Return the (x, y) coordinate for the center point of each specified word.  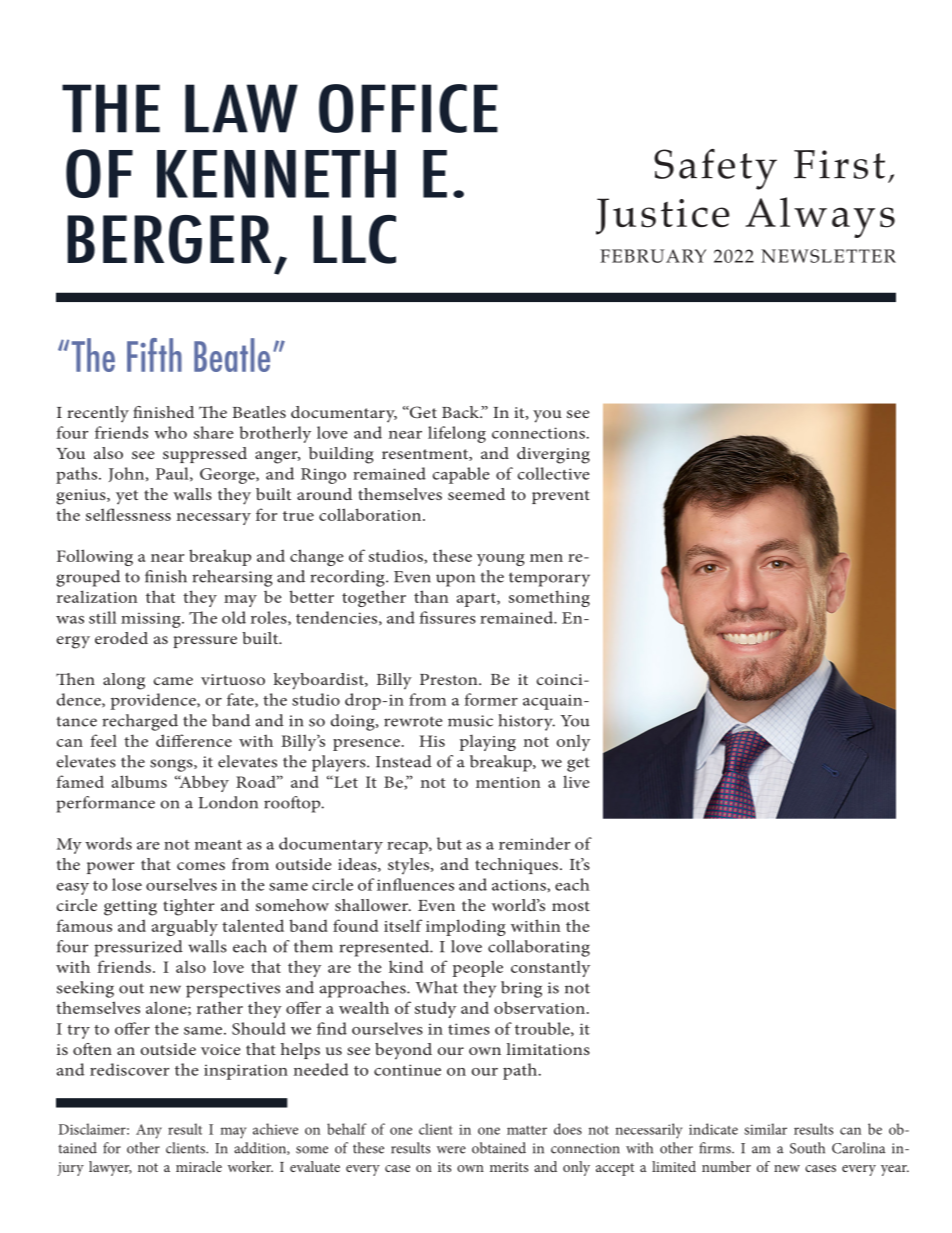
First (839, 164)
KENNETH (276, 174)
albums (139, 781)
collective (554, 473)
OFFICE (408, 108)
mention (508, 782)
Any (149, 1131)
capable (461, 475)
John (128, 474)
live (576, 781)
